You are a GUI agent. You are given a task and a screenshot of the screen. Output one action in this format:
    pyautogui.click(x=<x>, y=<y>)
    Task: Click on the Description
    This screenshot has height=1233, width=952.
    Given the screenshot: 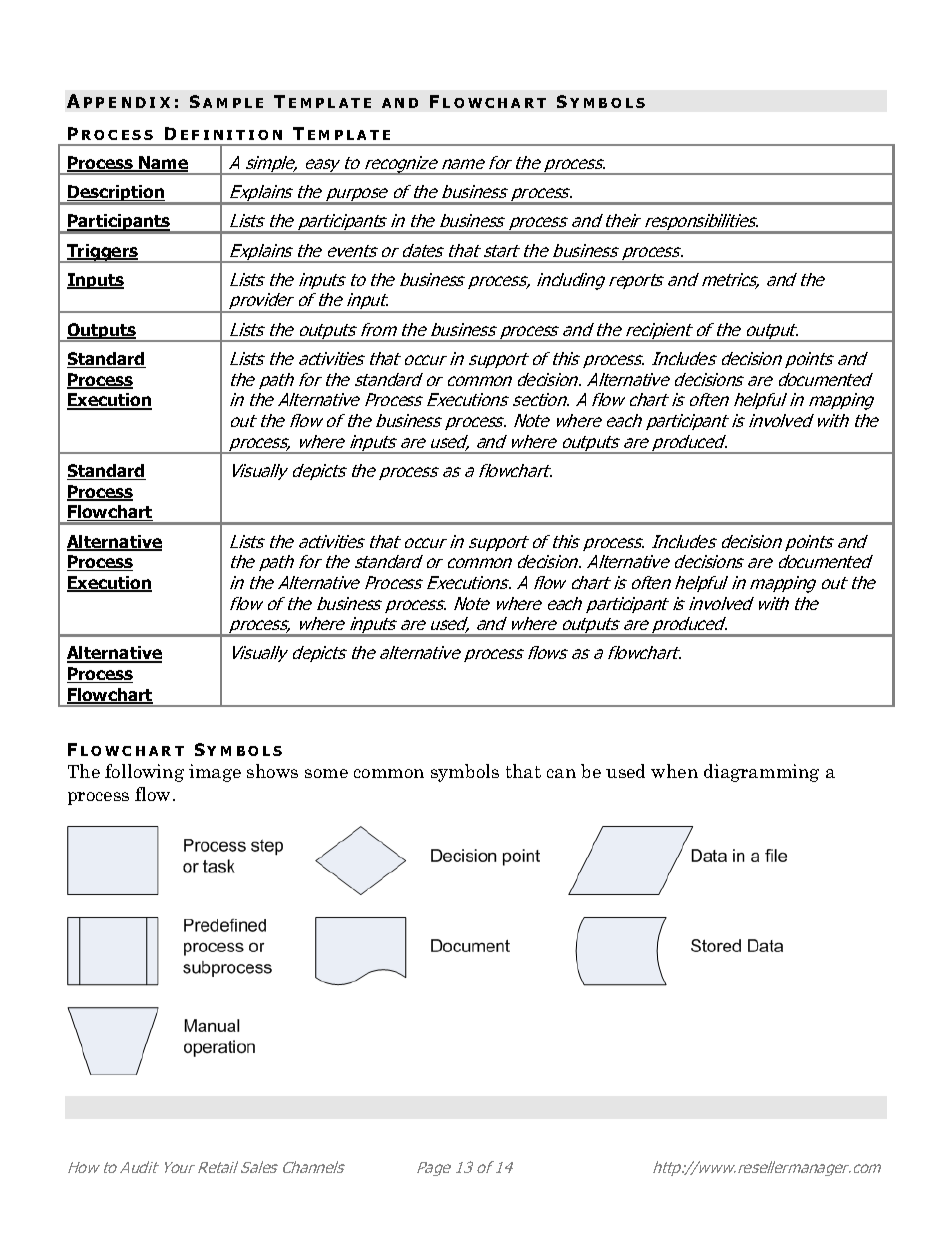 What is the action you would take?
    pyautogui.click(x=116, y=195)
